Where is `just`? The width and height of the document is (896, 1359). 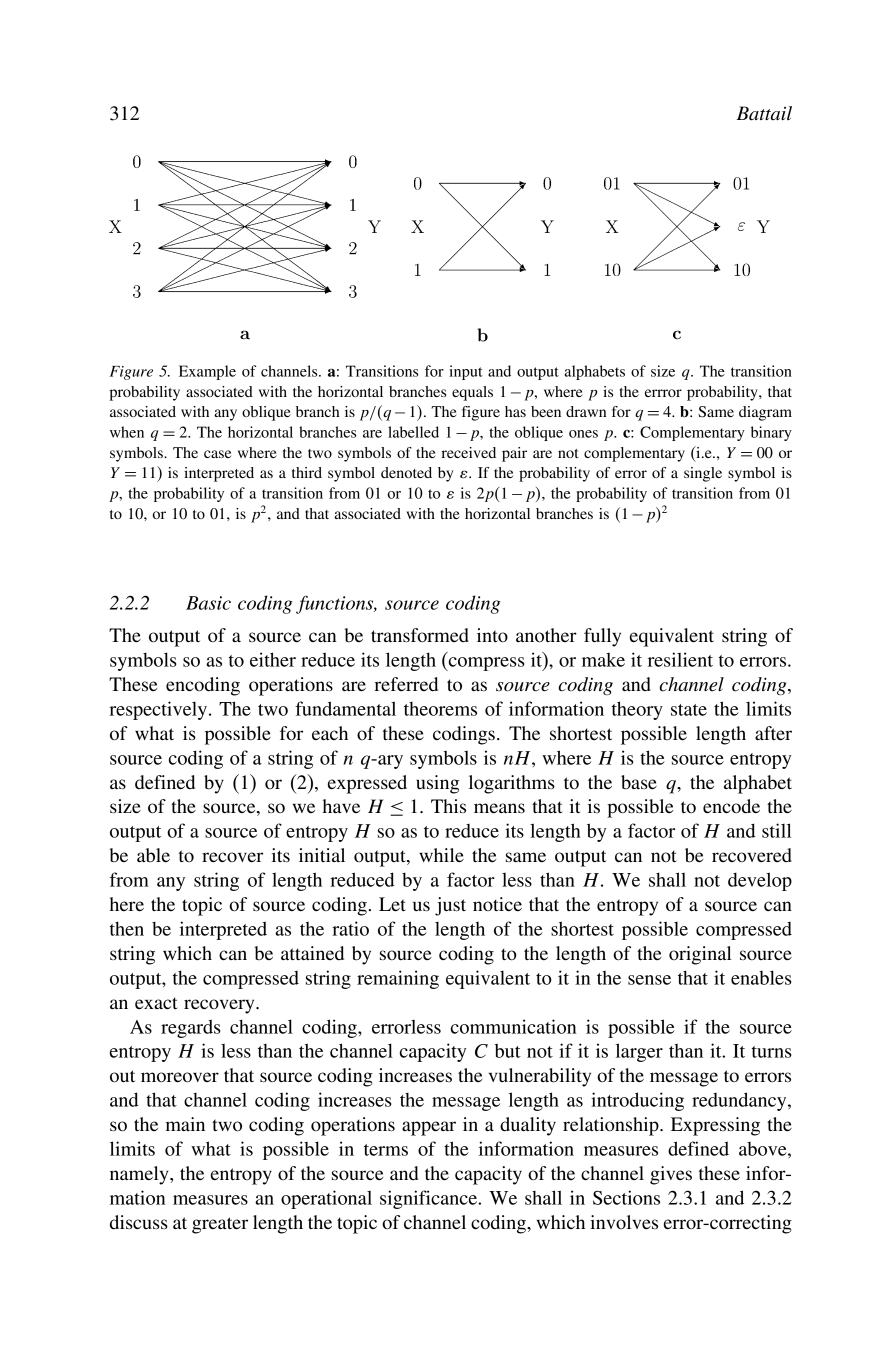
just is located at coordinates (450, 906).
